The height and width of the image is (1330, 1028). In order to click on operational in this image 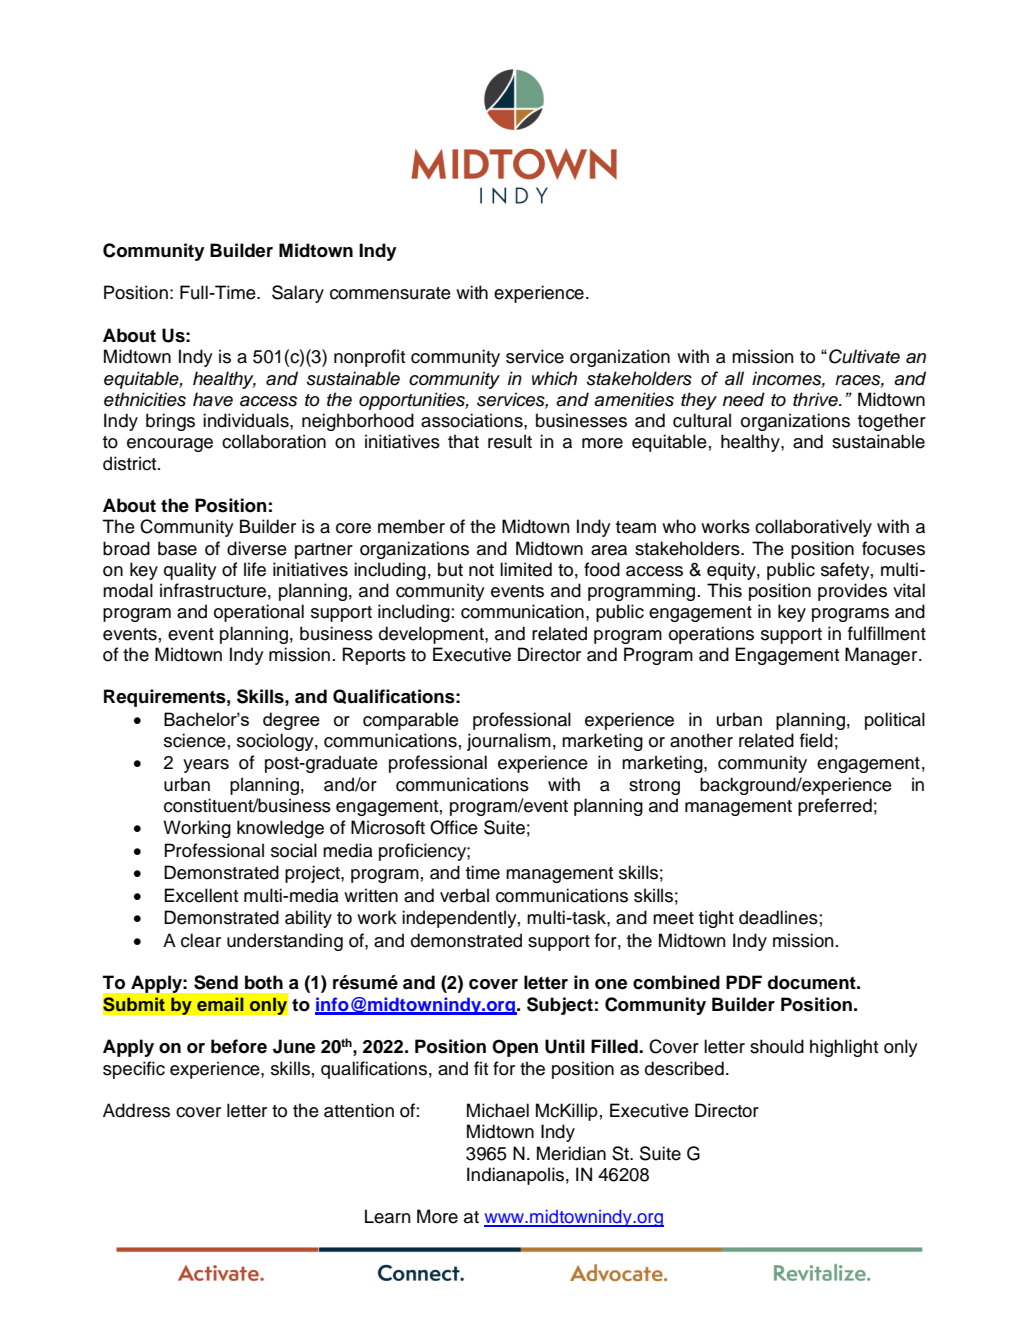, I will do `click(259, 613)`.
